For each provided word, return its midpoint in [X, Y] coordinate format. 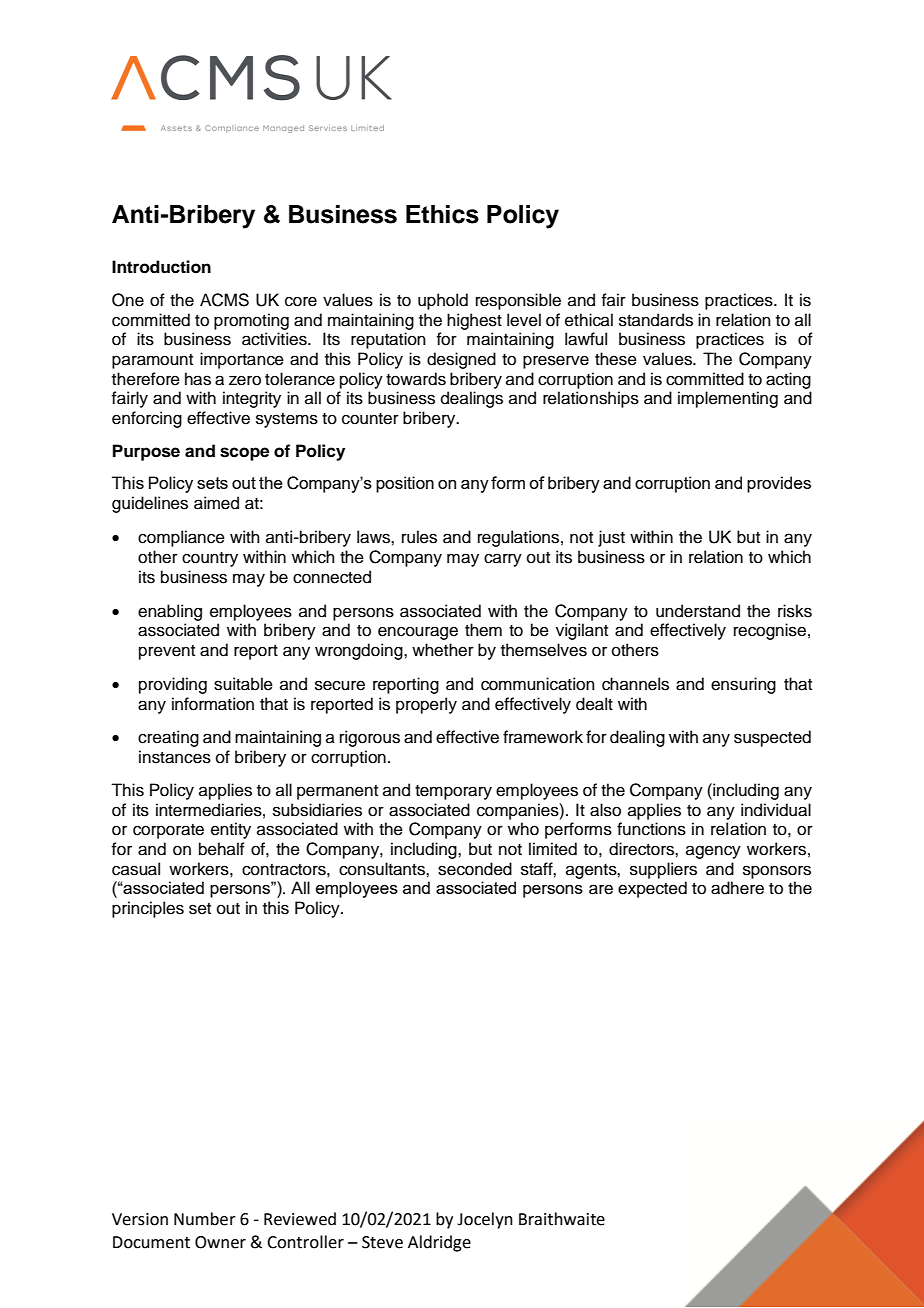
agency [713, 852]
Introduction [161, 267]
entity [231, 830]
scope [244, 454]
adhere [737, 888]
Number [205, 1219]
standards [656, 320]
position [405, 484]
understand [698, 611]
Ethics [442, 214]
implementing [728, 399]
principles [148, 909]
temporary [453, 792]
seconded [475, 869]
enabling [170, 612]
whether [443, 650]
